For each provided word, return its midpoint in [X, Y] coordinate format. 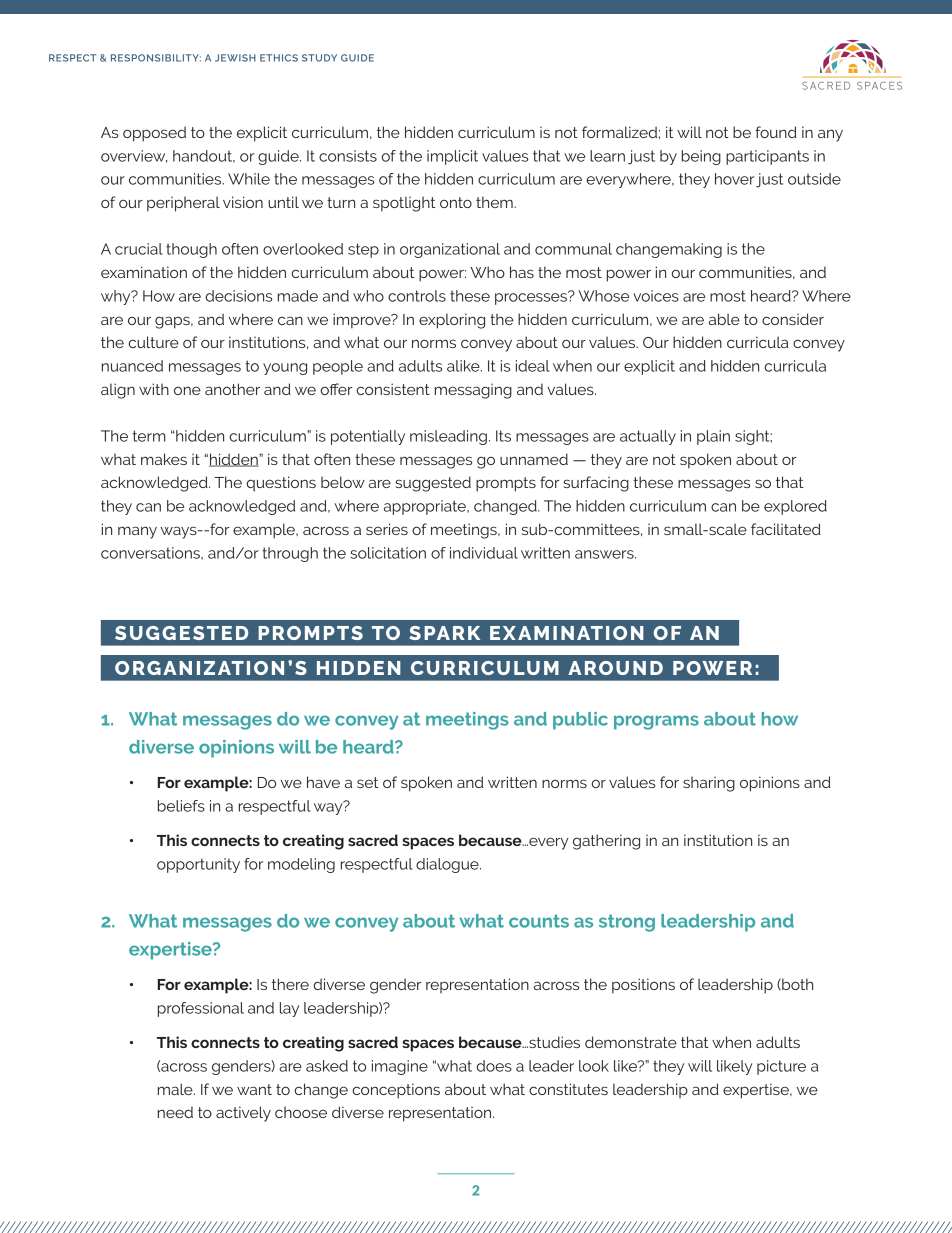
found [776, 132]
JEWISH [235, 58]
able [724, 319]
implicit [452, 157]
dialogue [448, 865]
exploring [452, 321]
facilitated [786, 529]
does [494, 1066]
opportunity [198, 865]
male [176, 1089]
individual [484, 553]
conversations [151, 553]
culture [154, 342]
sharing [709, 784]
